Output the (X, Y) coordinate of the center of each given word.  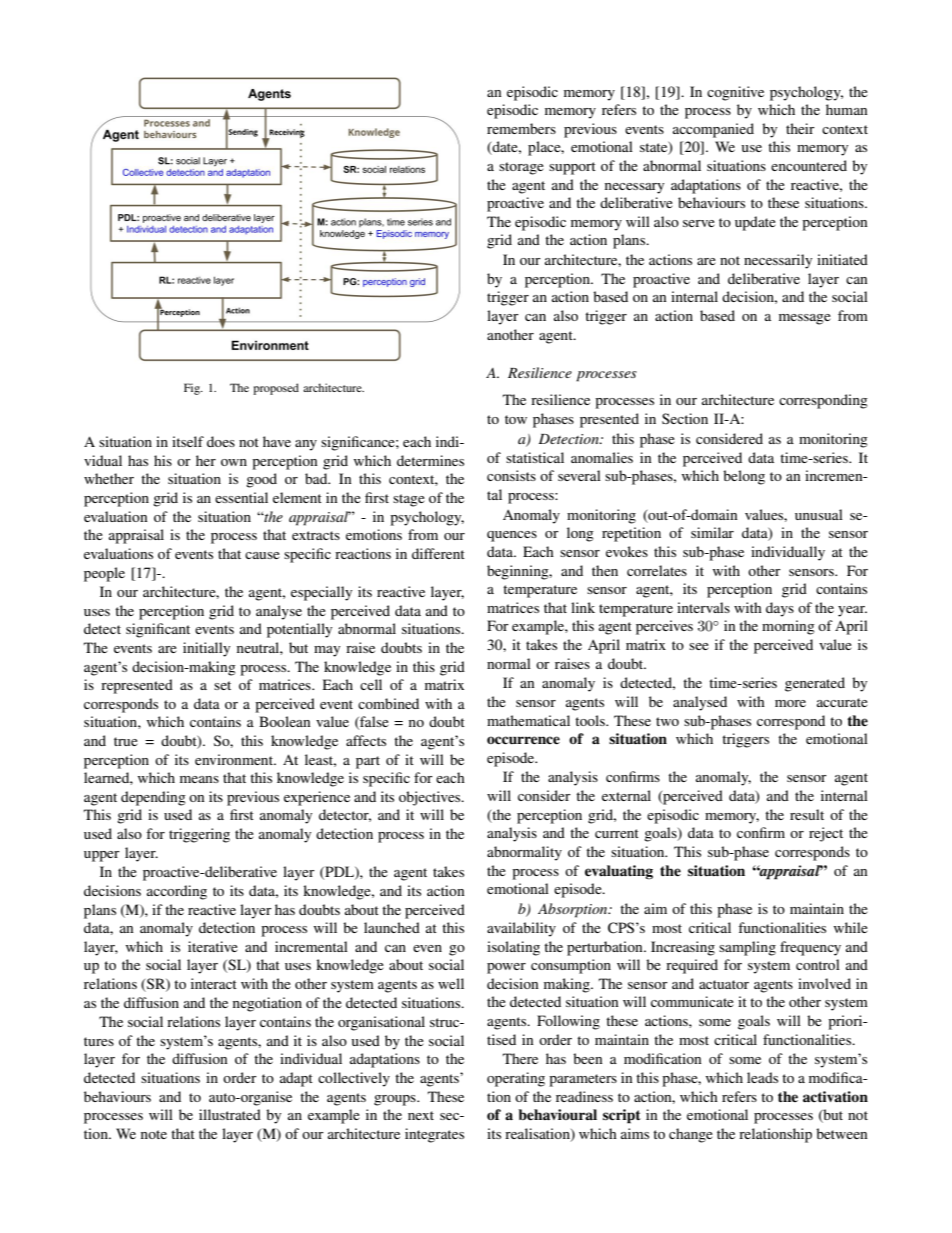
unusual (819, 514)
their (800, 128)
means (199, 779)
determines (430, 460)
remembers (521, 128)
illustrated (230, 1114)
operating (516, 1079)
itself (188, 441)
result (807, 814)
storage (521, 168)
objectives (431, 798)
